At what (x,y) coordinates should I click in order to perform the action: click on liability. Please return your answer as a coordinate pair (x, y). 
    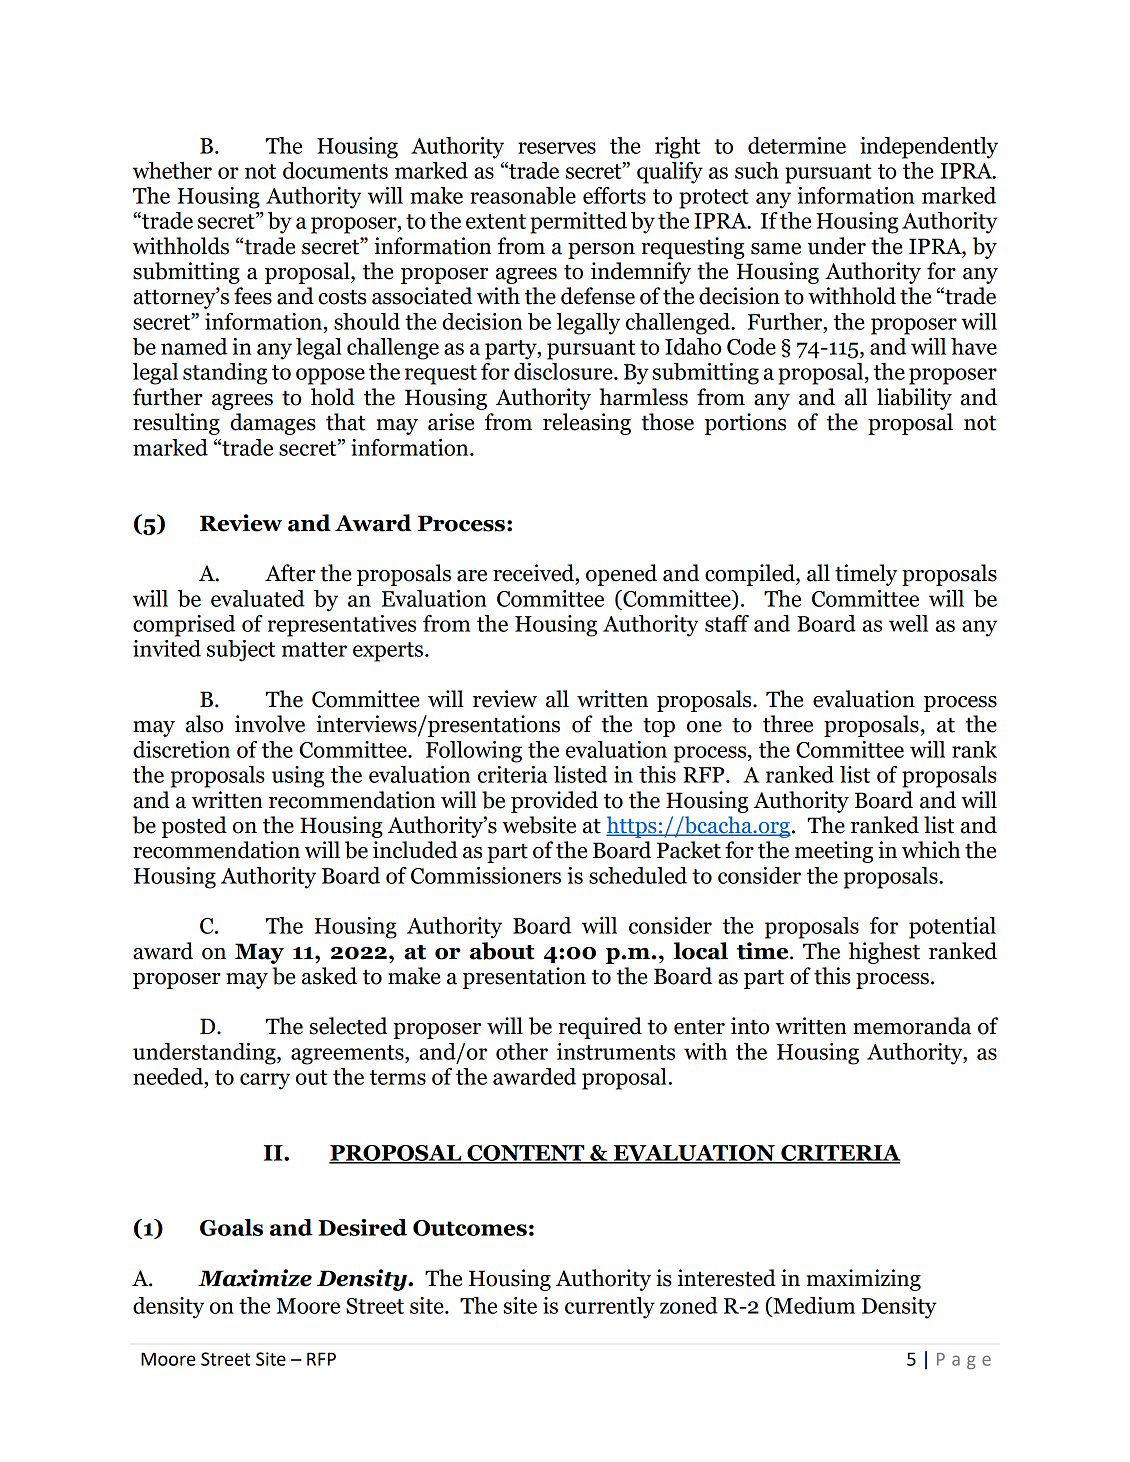
    Looking at the image, I should click on (914, 399).
